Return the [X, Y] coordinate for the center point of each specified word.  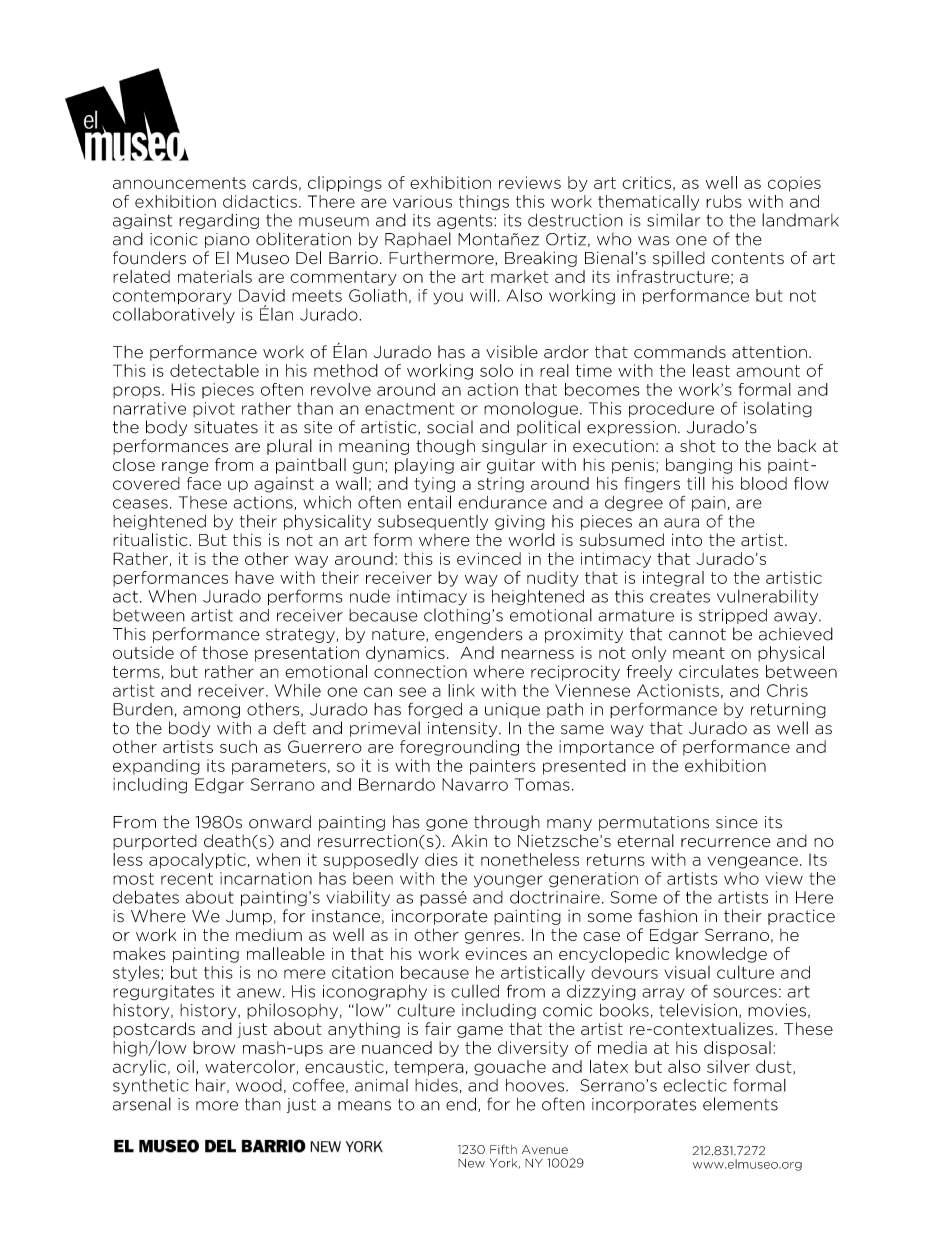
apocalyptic [197, 861]
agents [466, 222]
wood [259, 1085]
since [737, 822]
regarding [219, 221]
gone [447, 825]
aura [681, 523]
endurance [502, 502]
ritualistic [151, 539]
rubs [724, 201]
